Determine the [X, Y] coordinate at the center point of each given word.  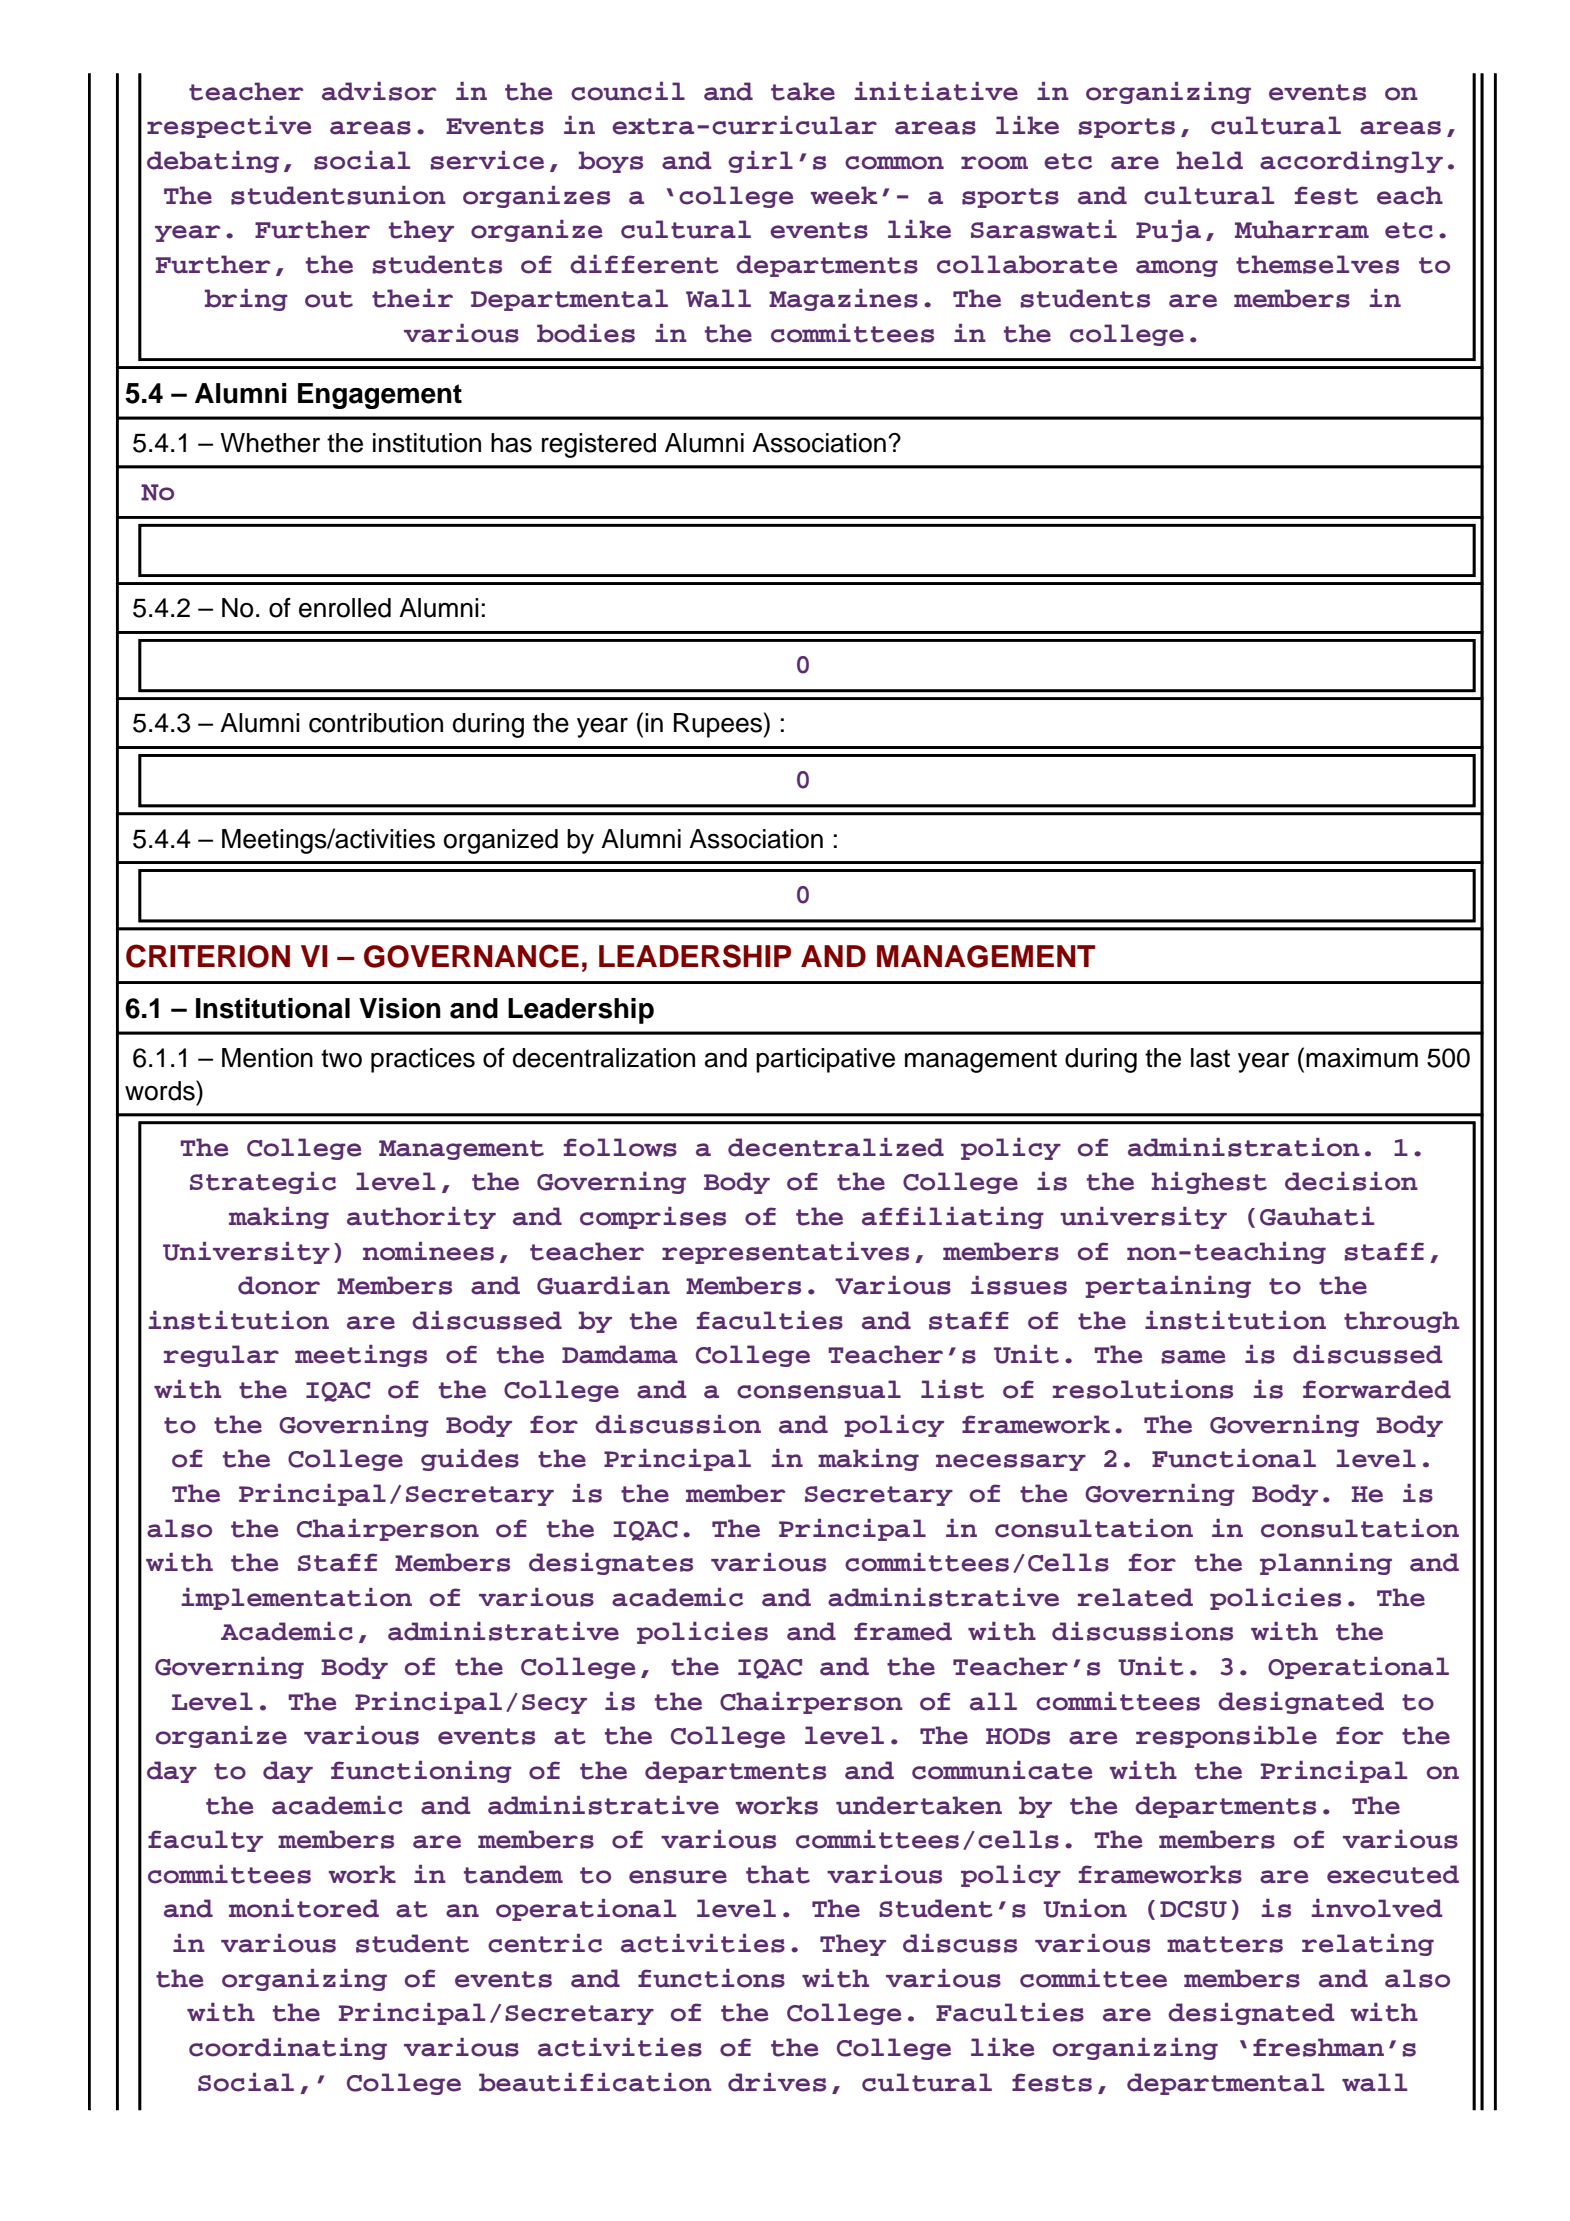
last [1210, 1058]
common [894, 163]
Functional [1234, 1458]
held [1210, 160]
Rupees [718, 725]
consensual [819, 1389]
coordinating [288, 2049]
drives [777, 2082]
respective [229, 127]
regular [221, 1356]
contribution [376, 723]
